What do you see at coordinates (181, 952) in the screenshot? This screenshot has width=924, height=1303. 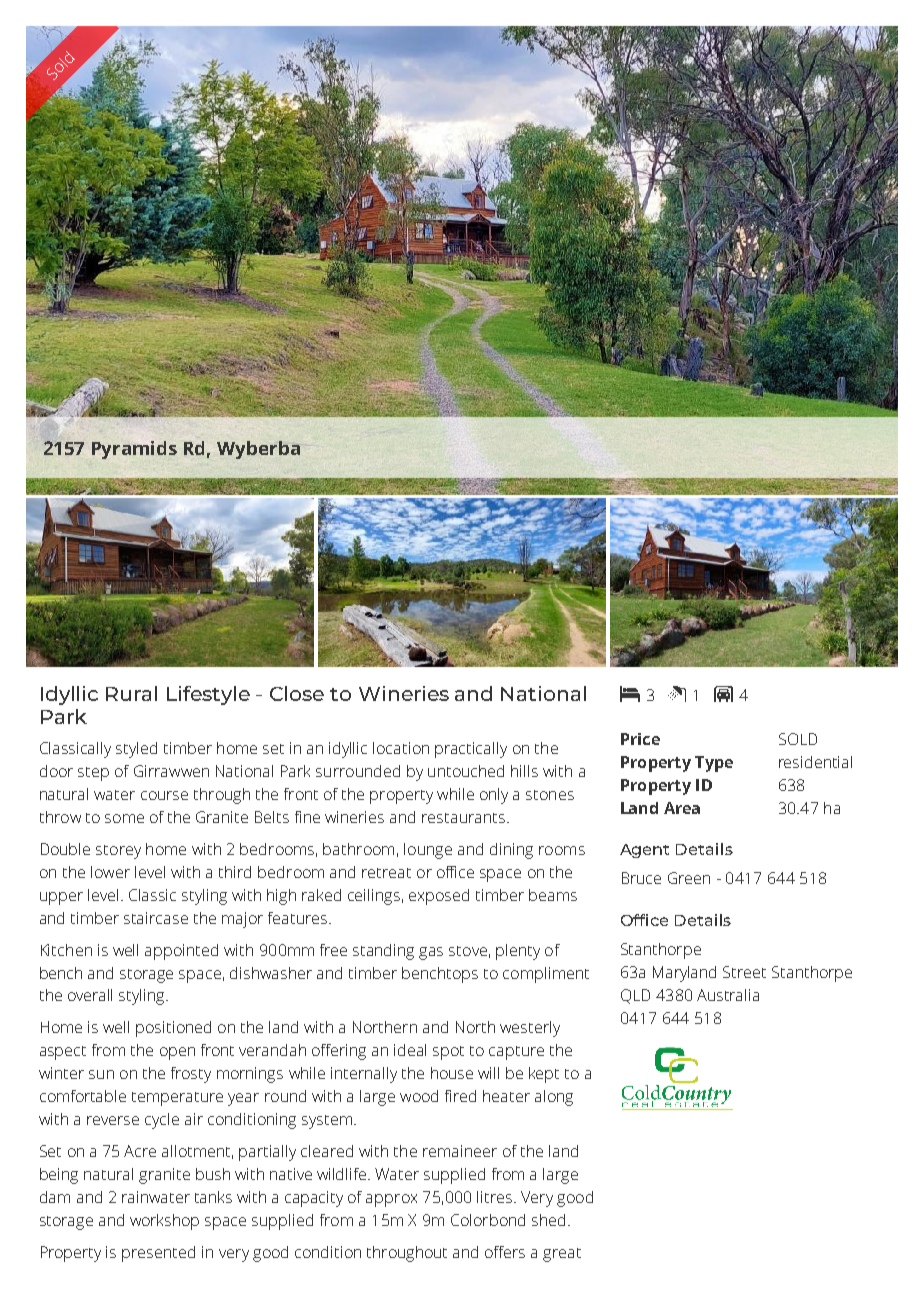 I see `appointed` at bounding box center [181, 952].
